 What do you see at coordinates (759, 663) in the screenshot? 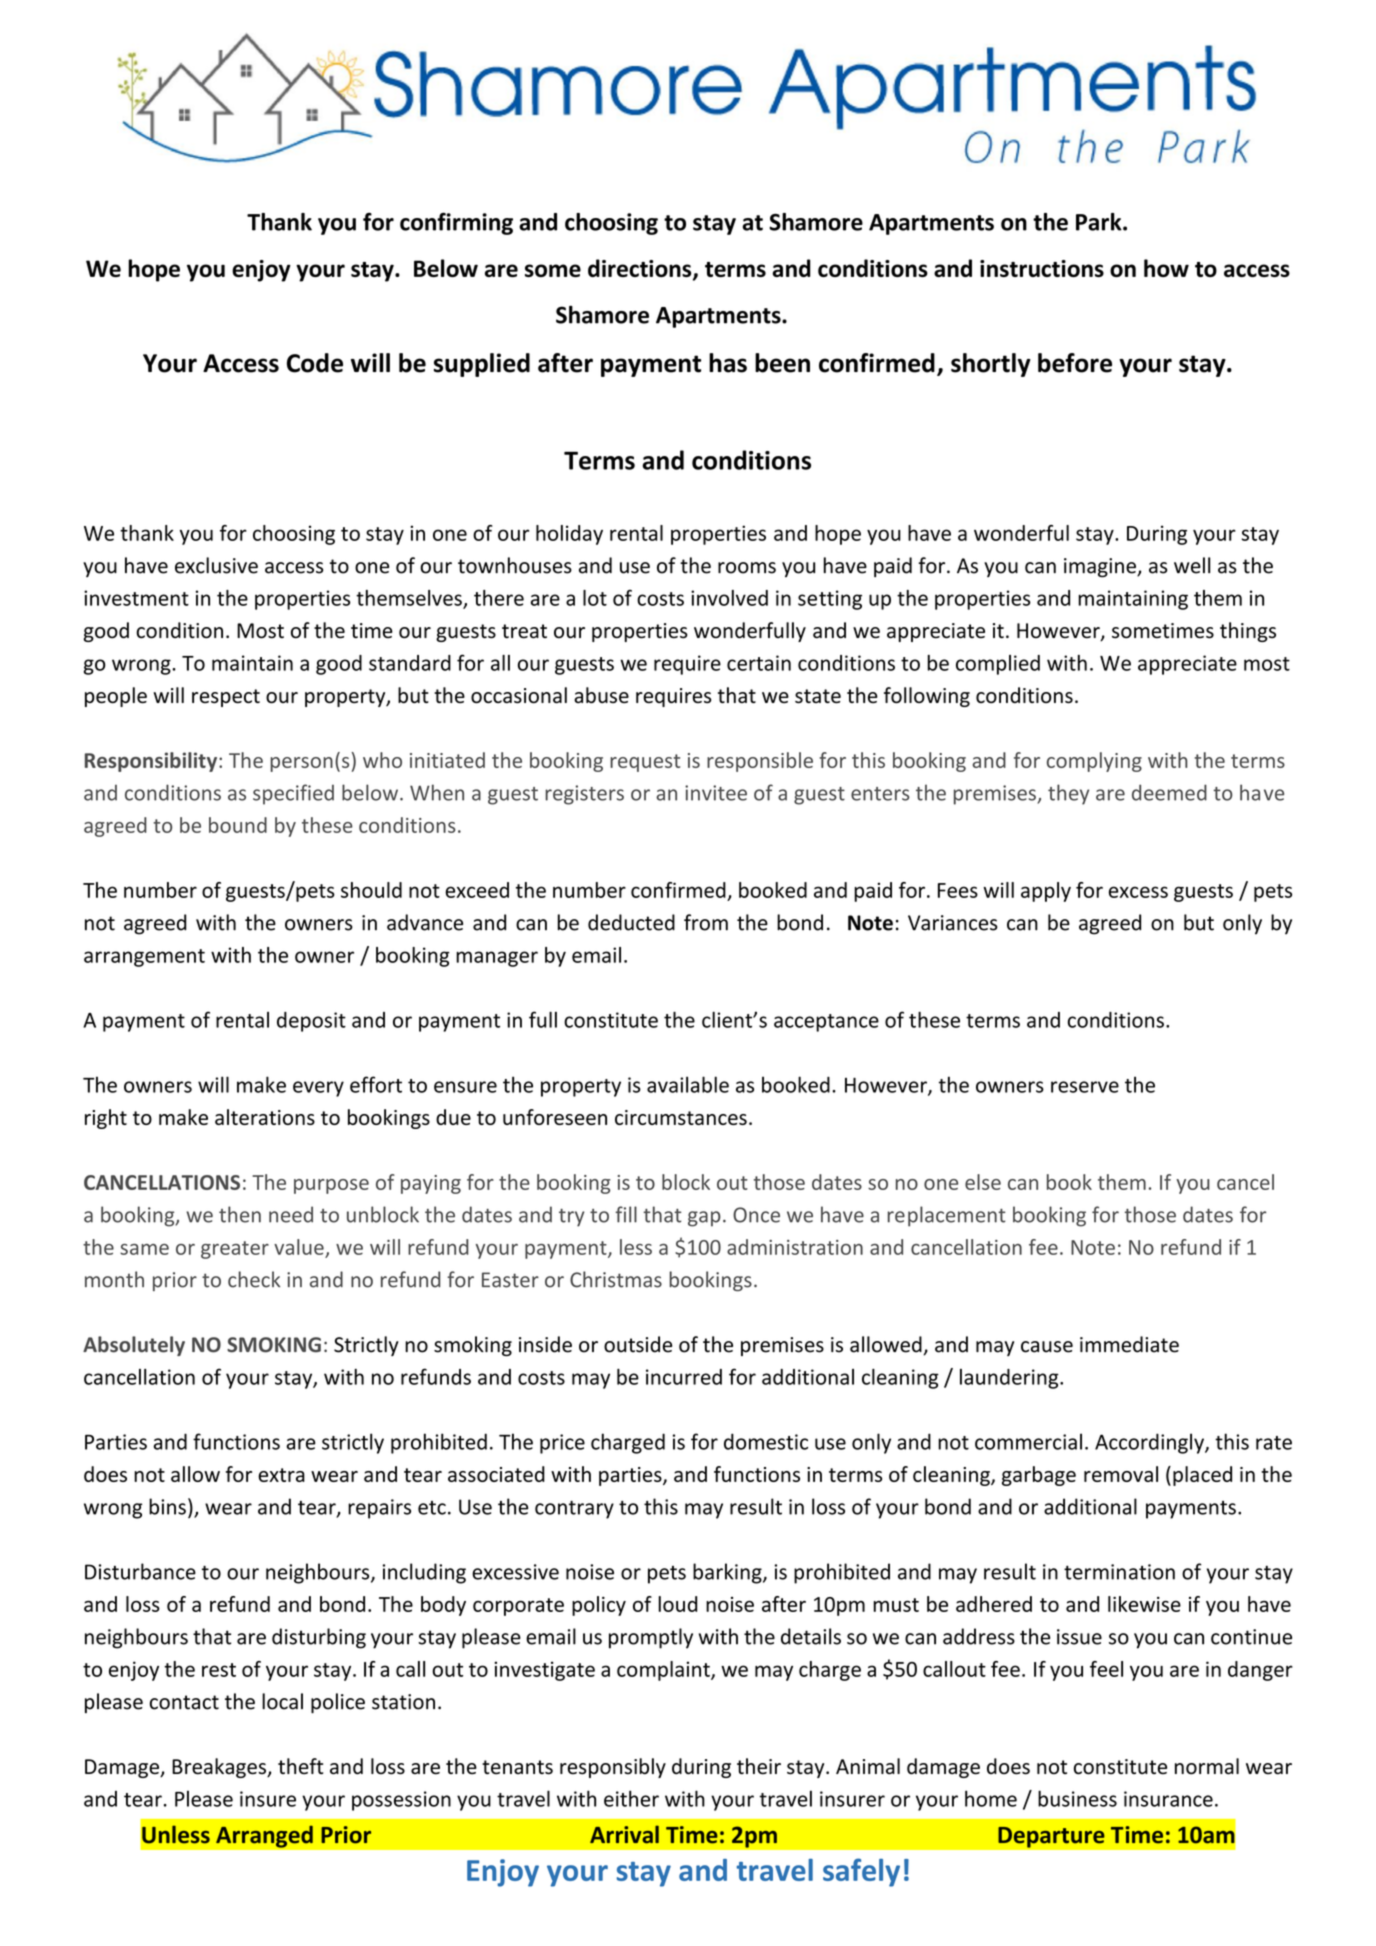
I see `certain` at bounding box center [759, 663].
